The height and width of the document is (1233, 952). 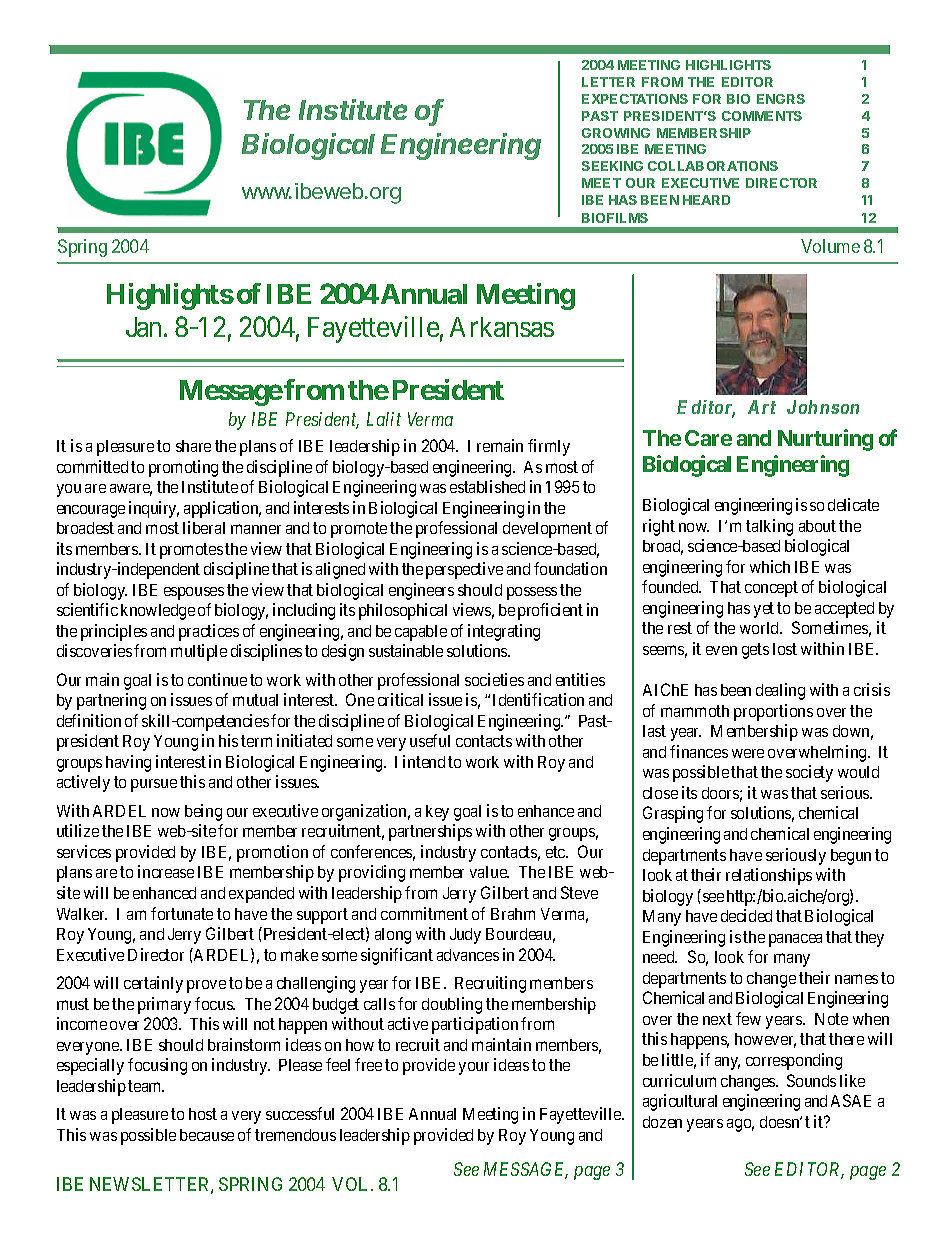 What do you see at coordinates (825, 440) in the document?
I see `Nurturing` at bounding box center [825, 440].
